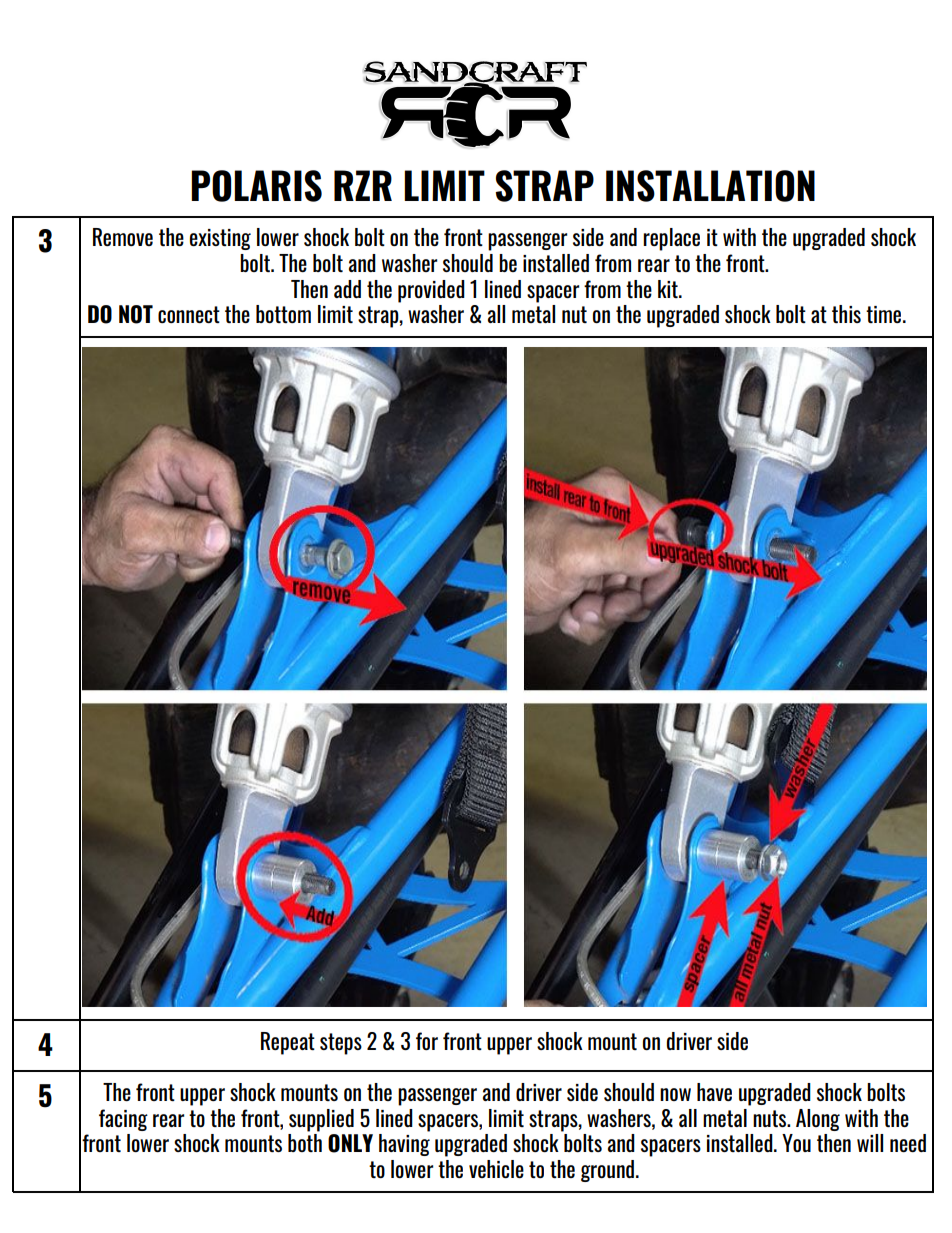 Image resolution: width=952 pixels, height=1233 pixels. I want to click on this, so click(846, 314).
